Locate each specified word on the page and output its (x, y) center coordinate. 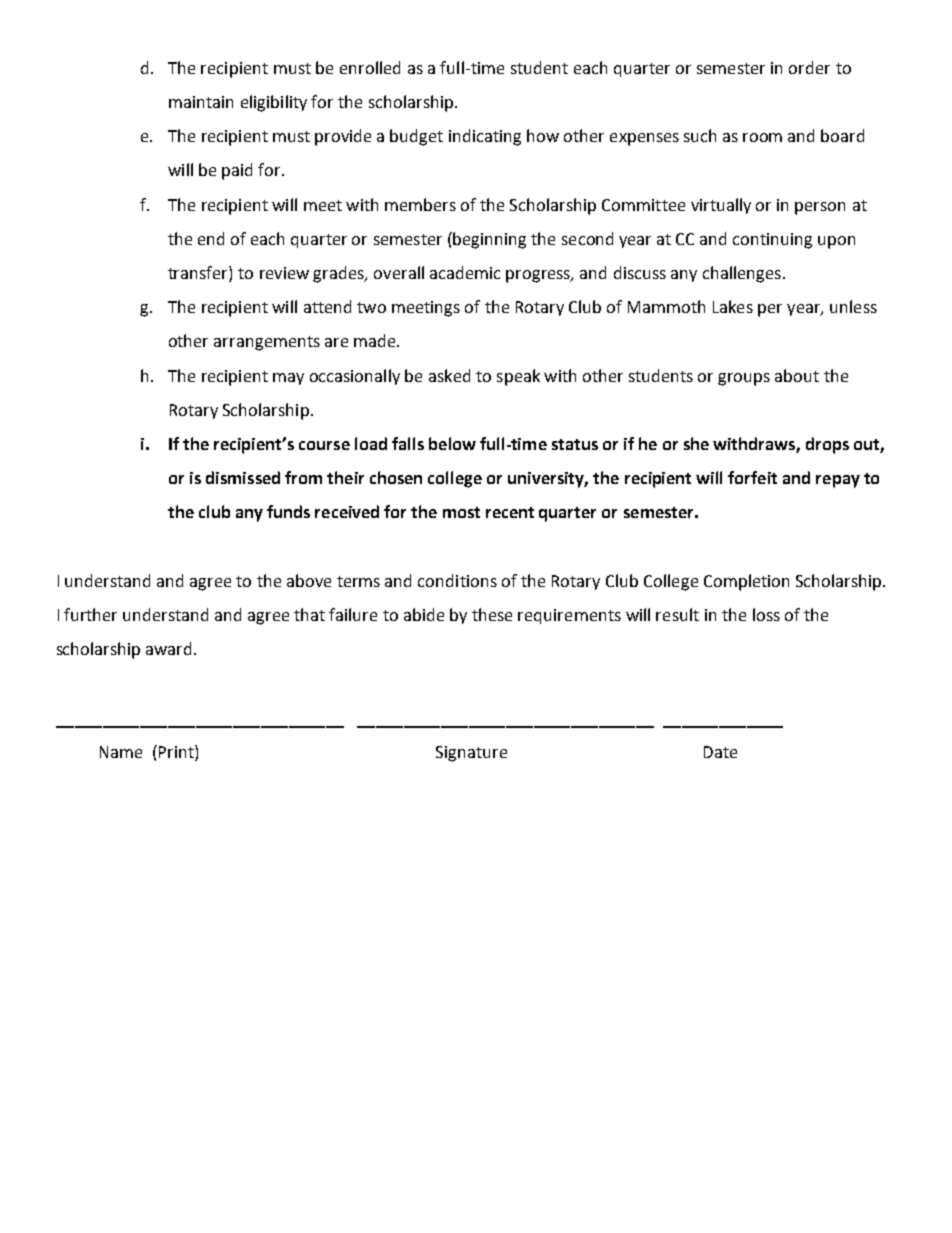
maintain (201, 102)
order (809, 67)
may (288, 379)
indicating (485, 137)
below (452, 443)
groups (744, 379)
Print (177, 753)
